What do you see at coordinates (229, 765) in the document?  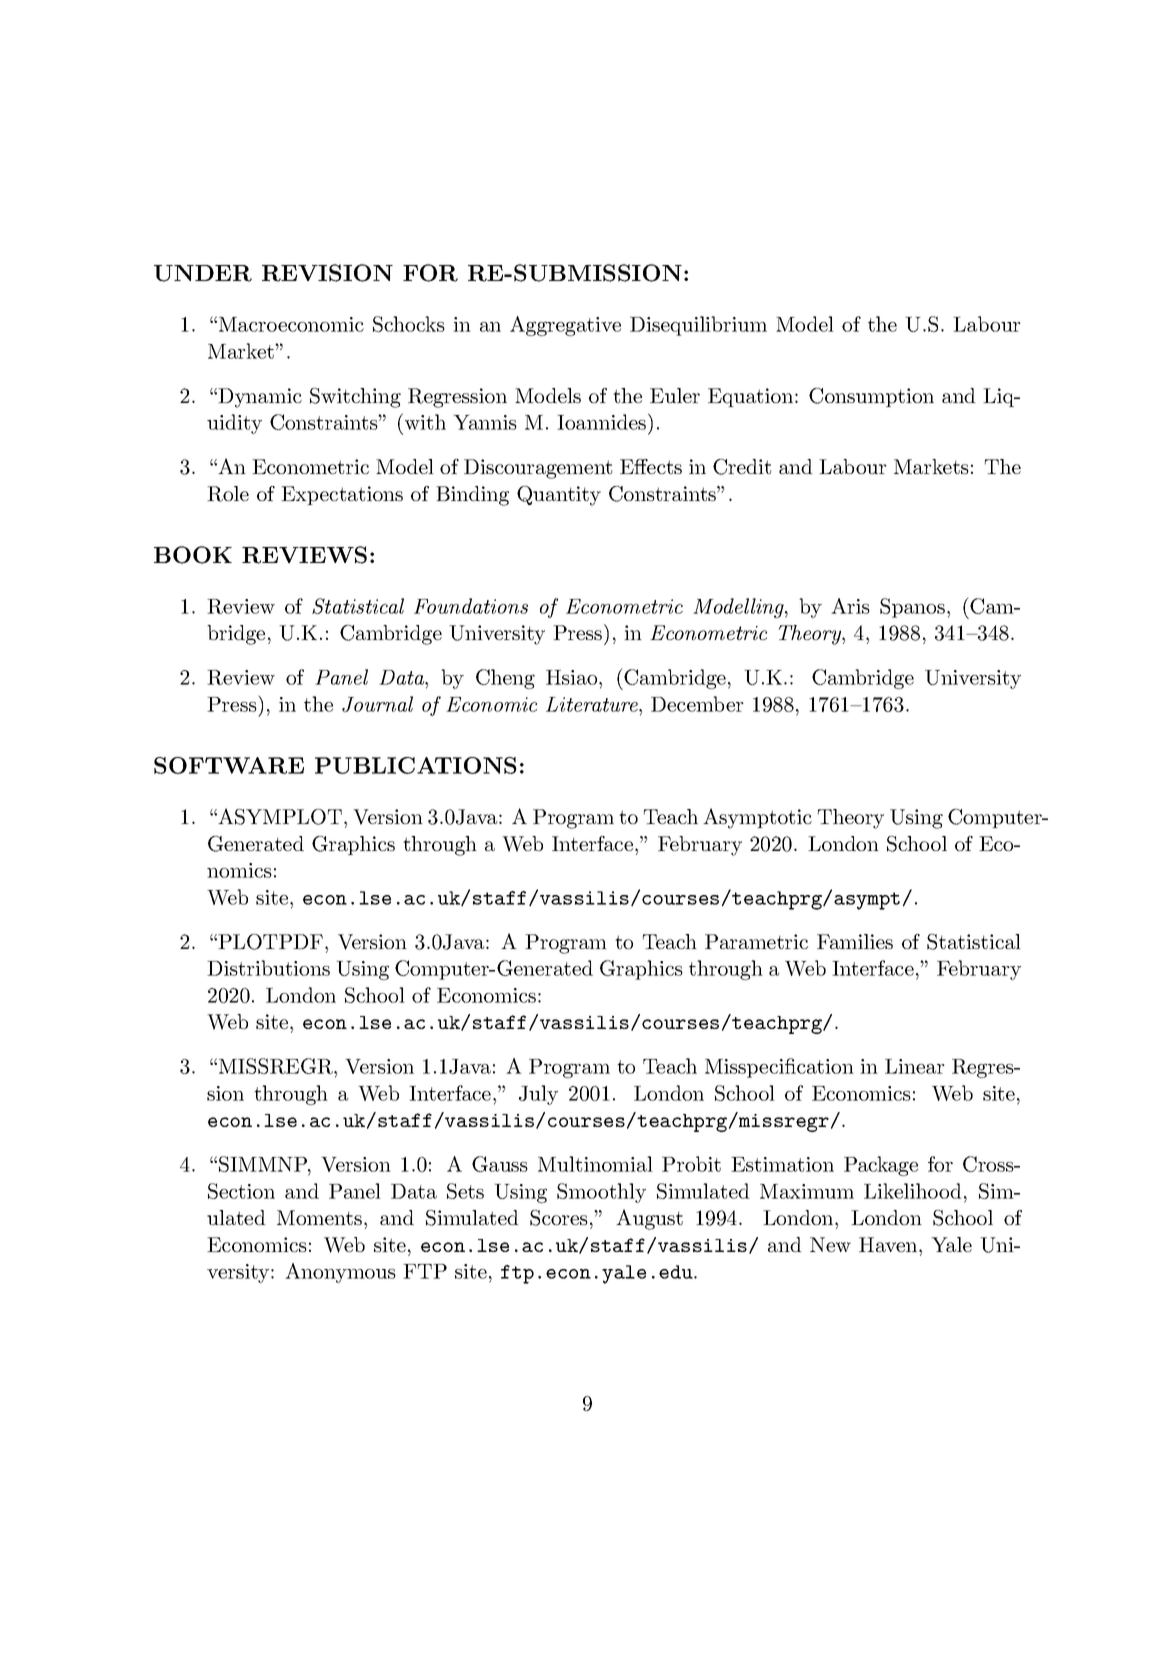 I see `SOFTWARE` at bounding box center [229, 765].
